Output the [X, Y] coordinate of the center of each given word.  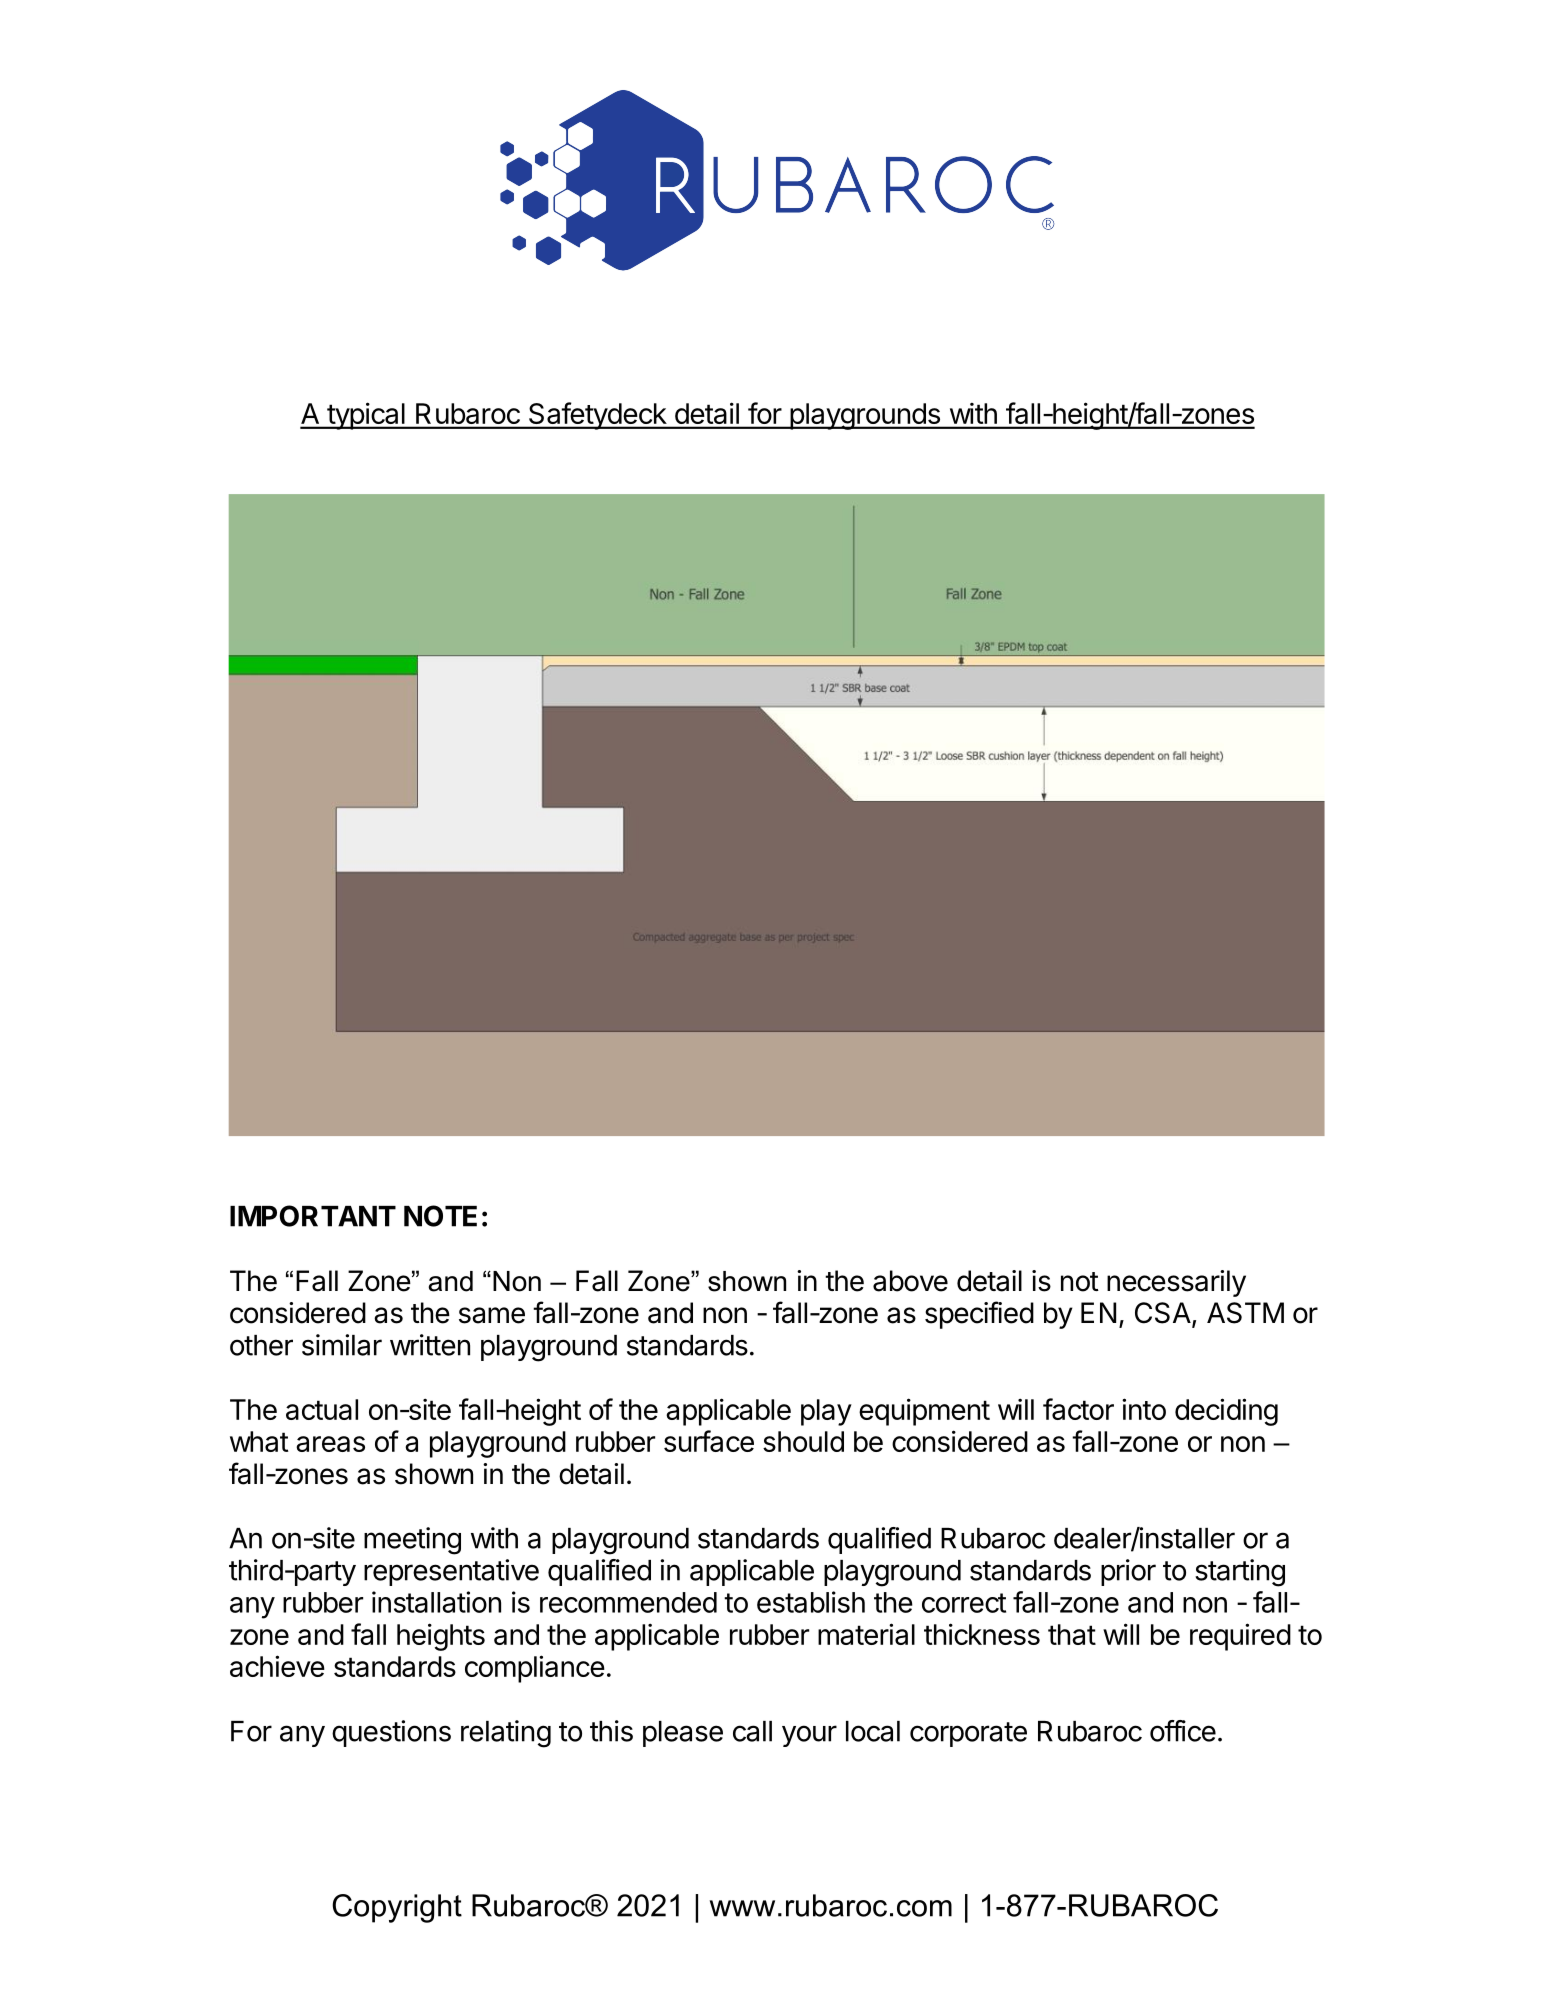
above [910, 1281]
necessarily [1176, 1283]
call [752, 1731]
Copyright [397, 1908]
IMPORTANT [313, 1216]
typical [366, 416]
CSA [1164, 1314]
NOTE [440, 1216]
